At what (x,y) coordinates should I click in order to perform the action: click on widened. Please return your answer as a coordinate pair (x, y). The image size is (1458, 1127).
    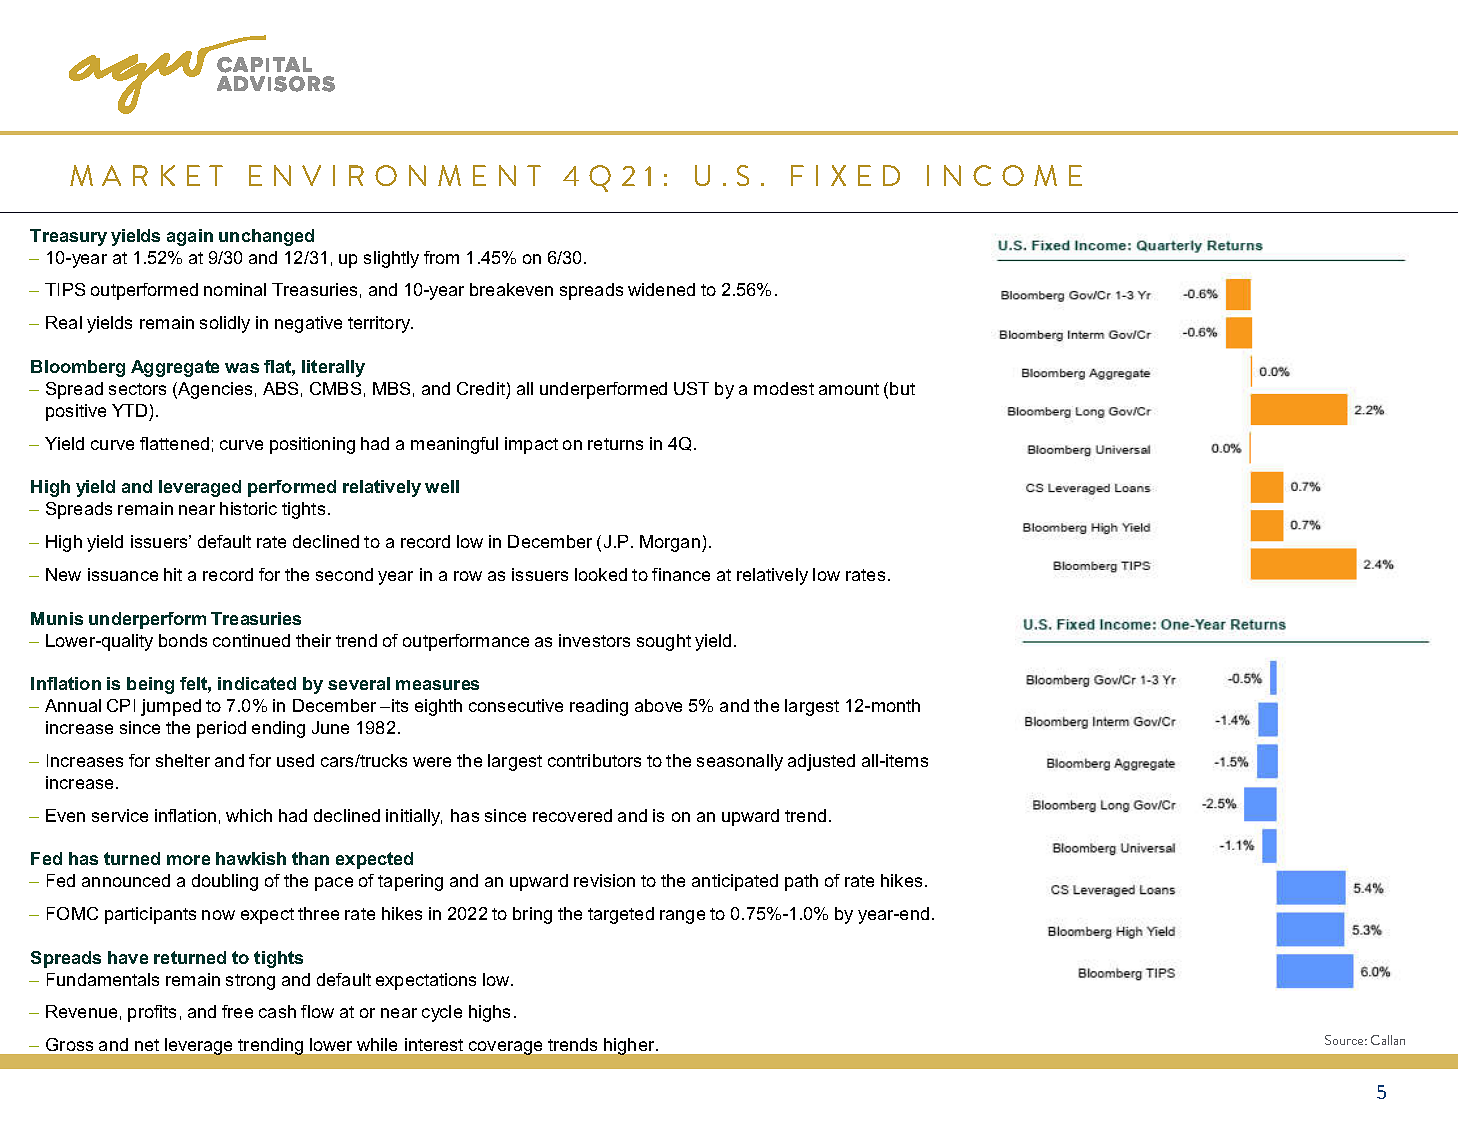
    Looking at the image, I should click on (661, 289).
